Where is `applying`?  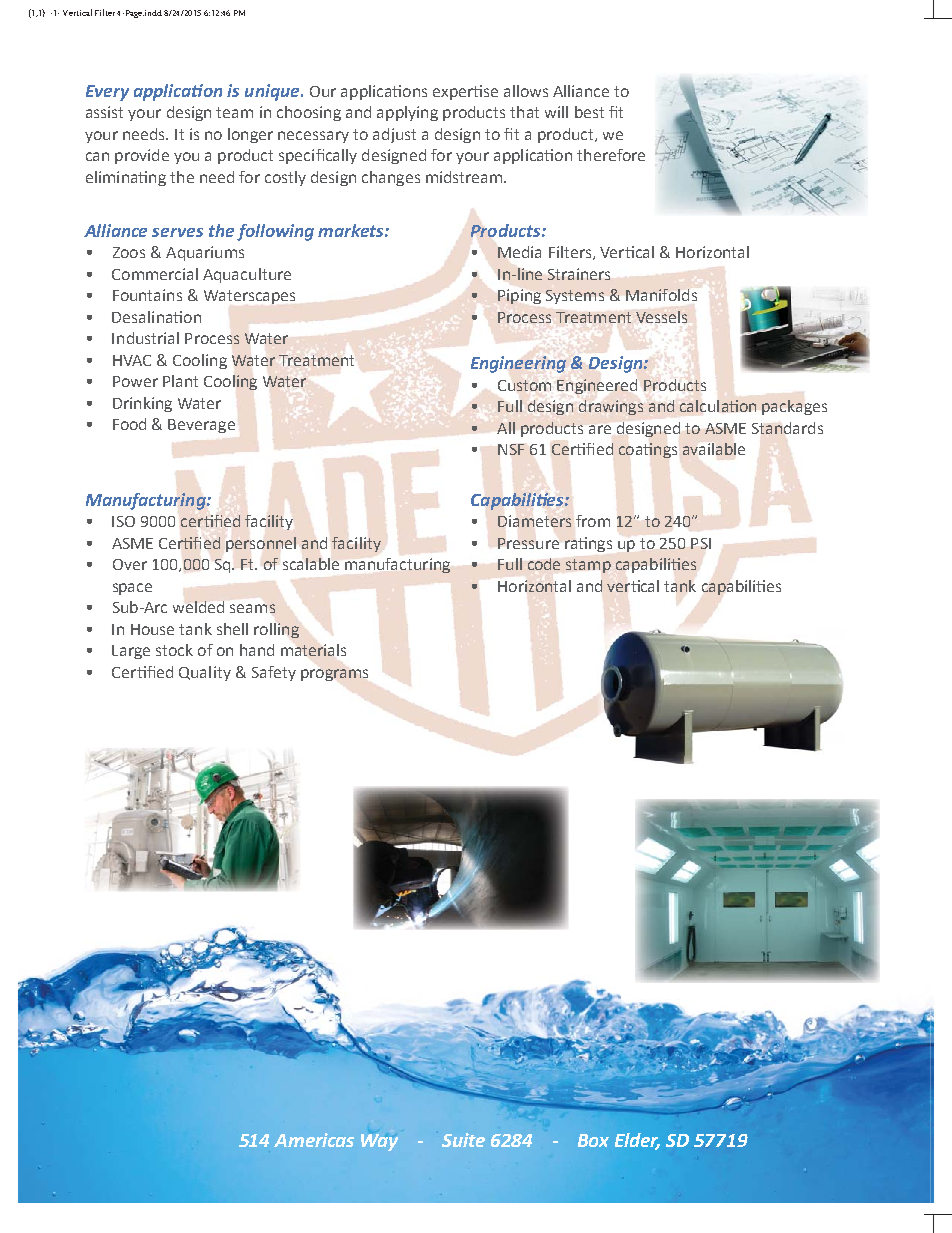 applying is located at coordinates (407, 113).
